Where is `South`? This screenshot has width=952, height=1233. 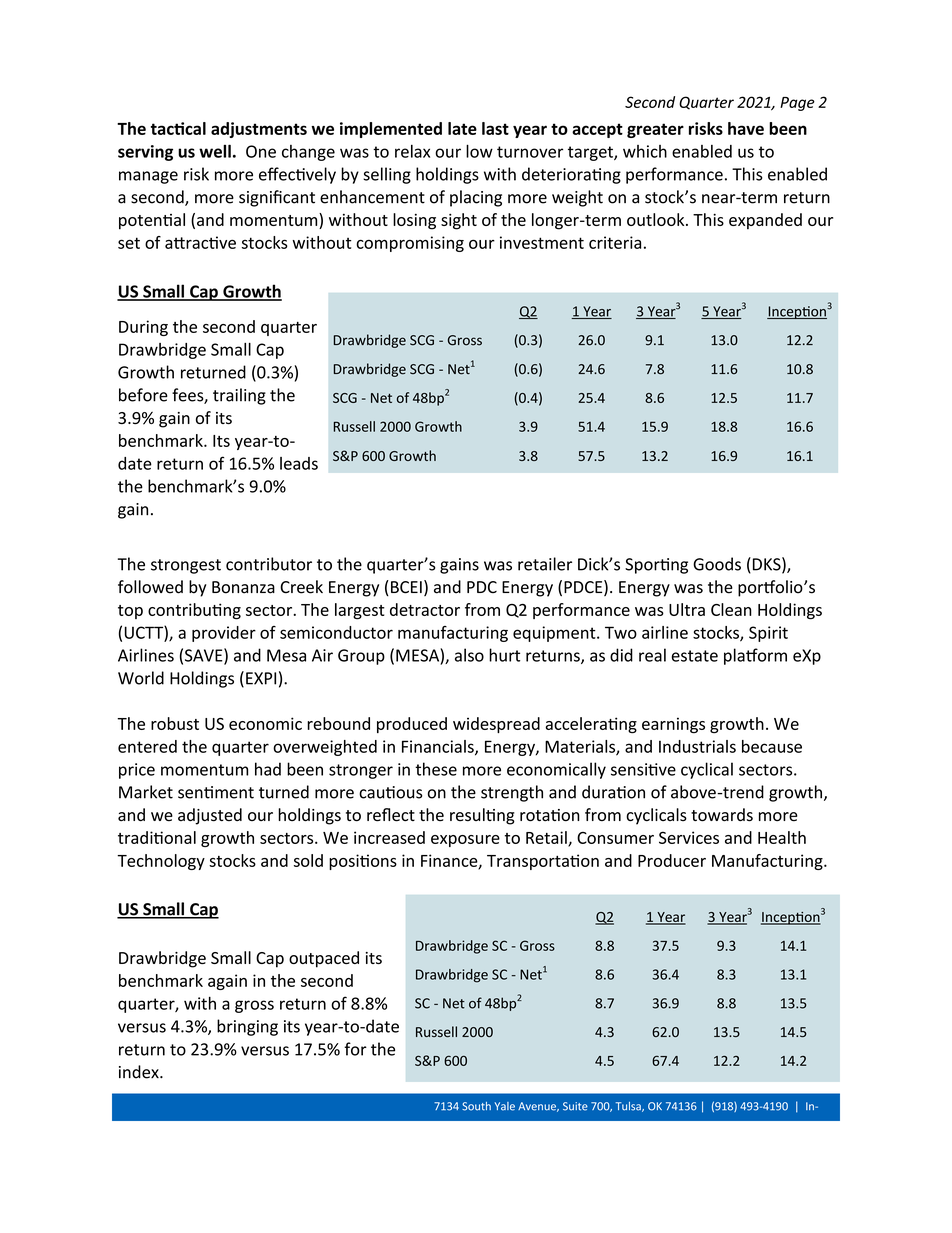 South is located at coordinates (476, 1106).
